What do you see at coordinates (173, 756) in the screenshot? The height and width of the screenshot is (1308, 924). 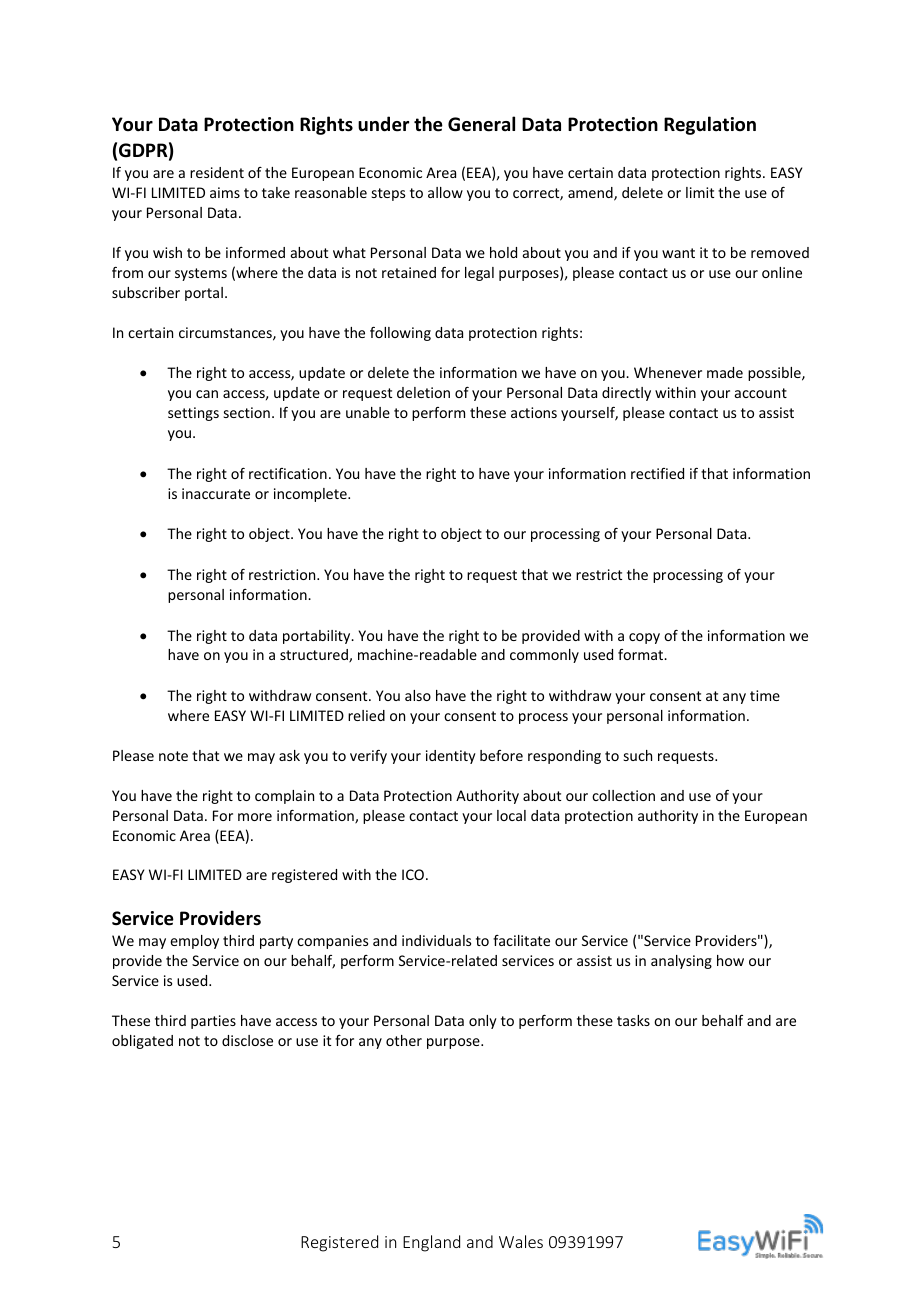 I see `note` at bounding box center [173, 756].
